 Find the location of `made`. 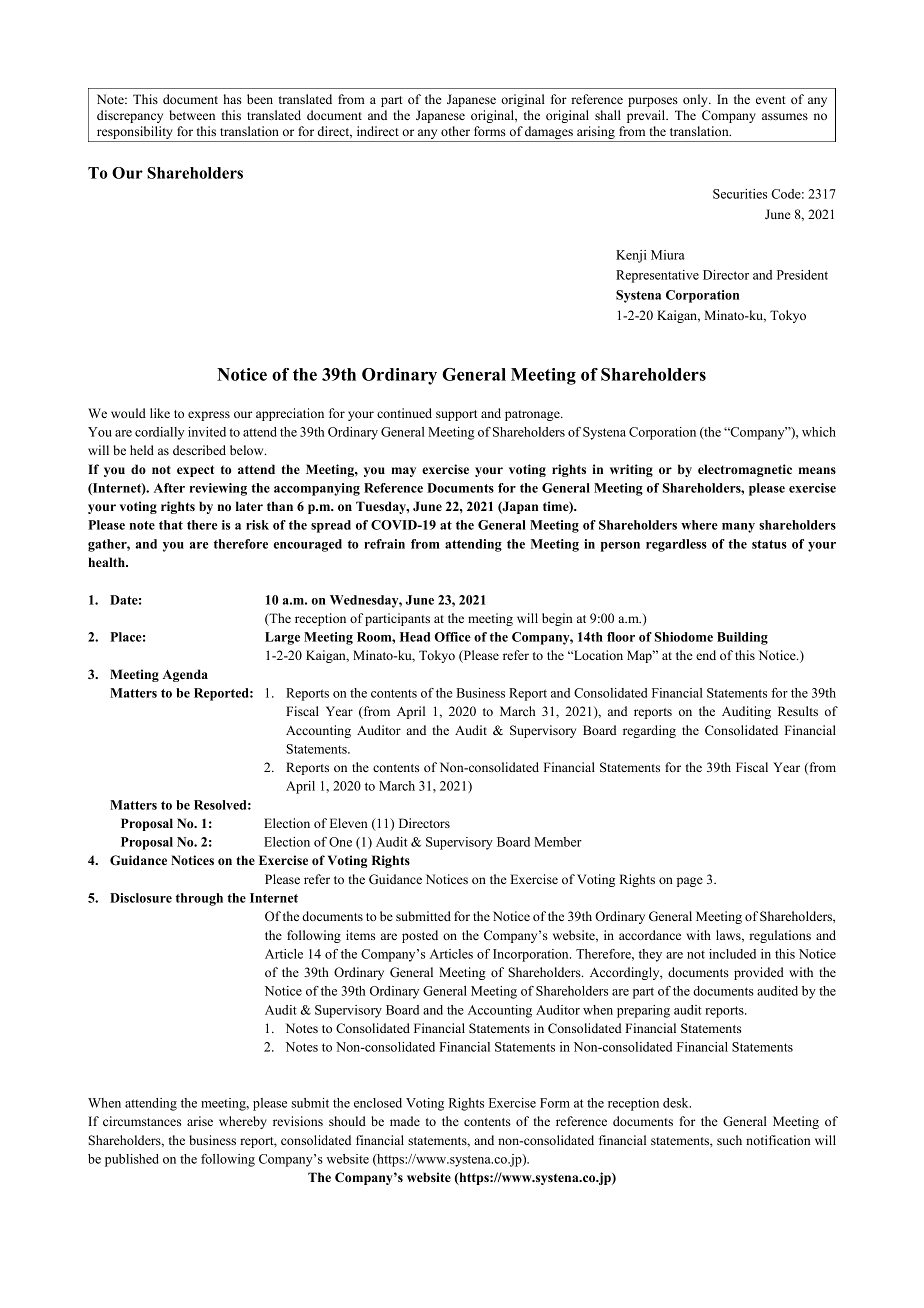

made is located at coordinates (405, 1121).
